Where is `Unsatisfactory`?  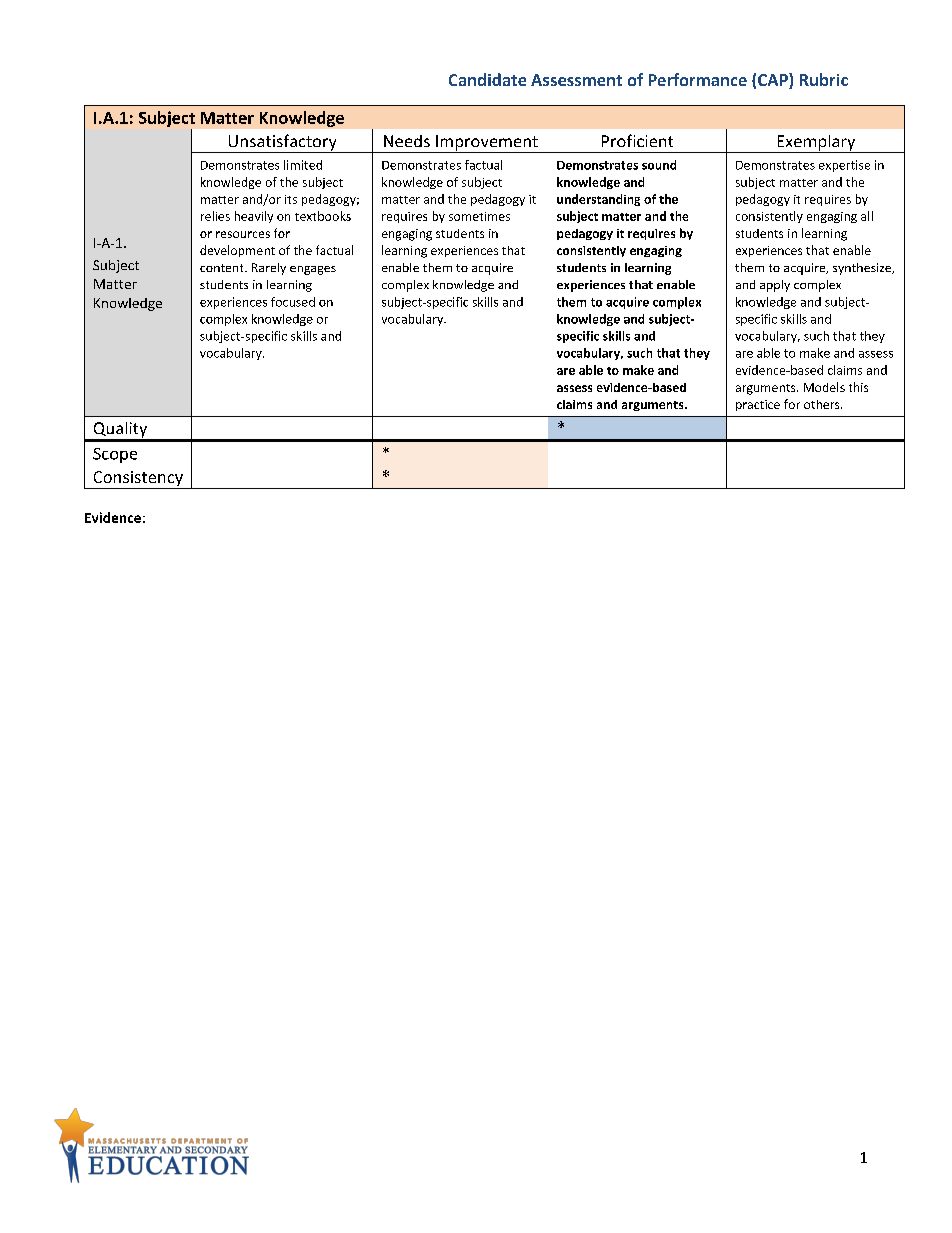 Unsatisfactory is located at coordinates (282, 143).
